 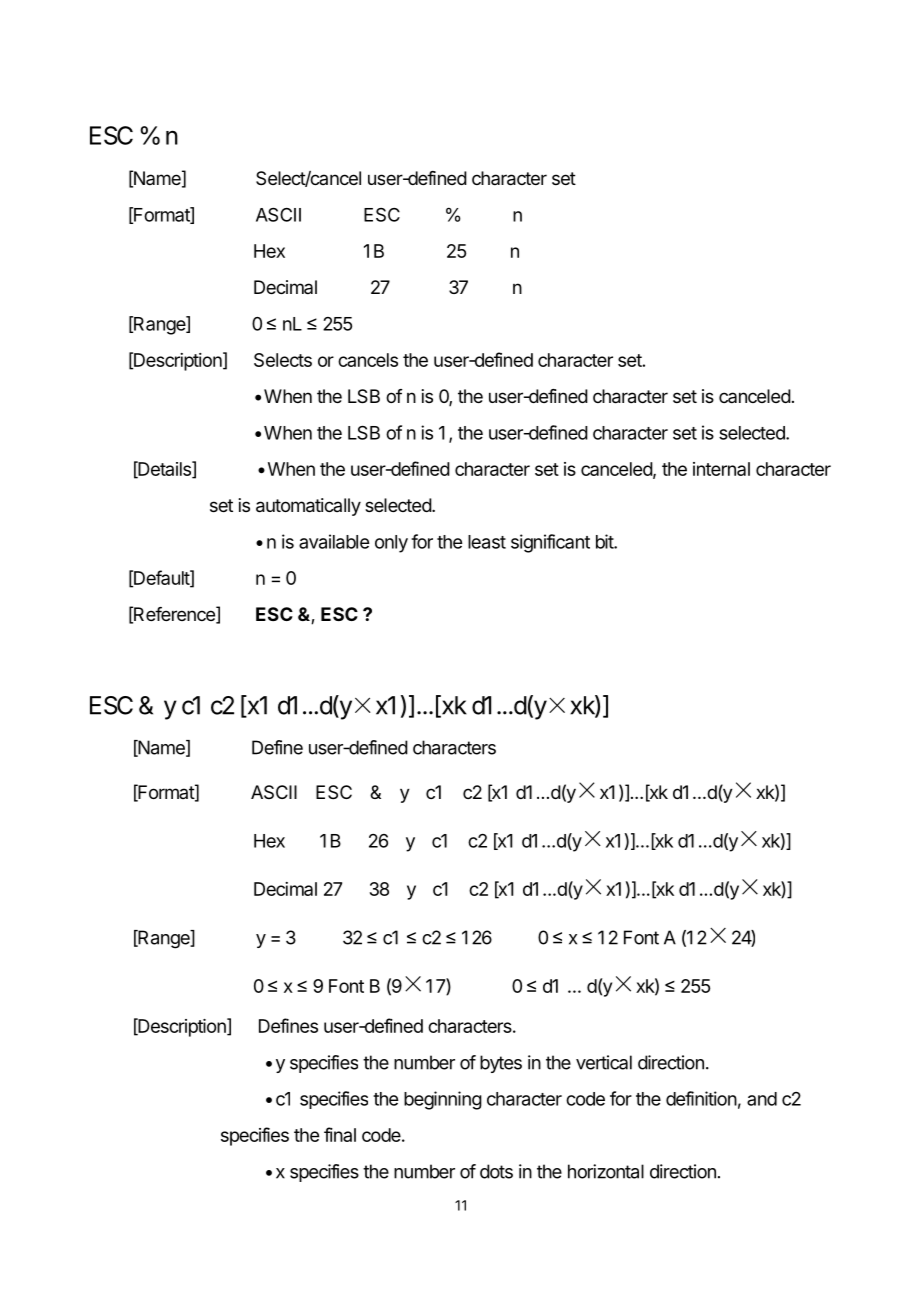 I want to click on automatically, so click(x=308, y=507).
